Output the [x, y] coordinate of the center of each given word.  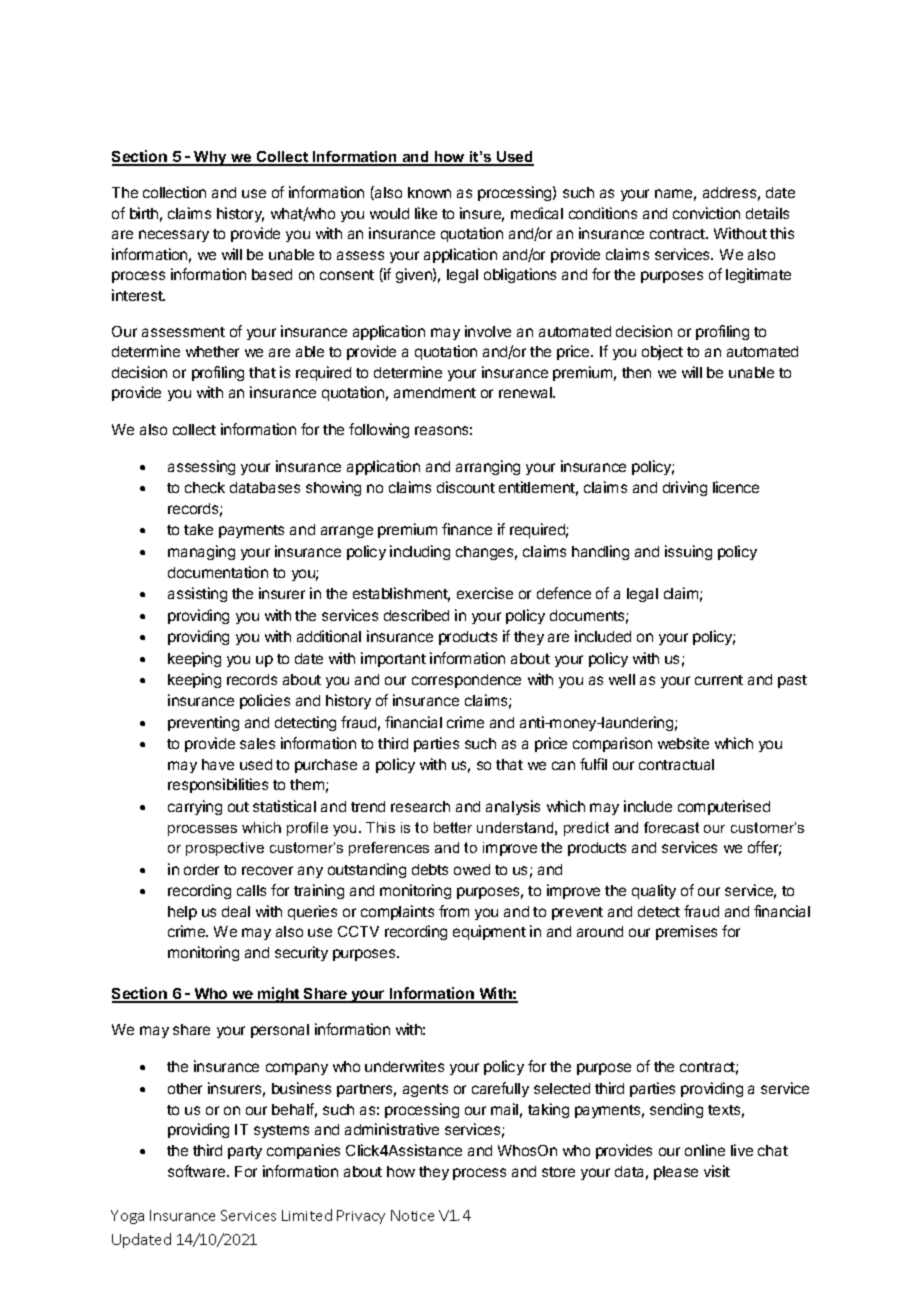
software [198, 1171]
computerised [724, 807]
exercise [485, 593]
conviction [706, 213]
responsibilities [218, 785]
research [420, 806]
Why [210, 158]
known [429, 192]
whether [212, 351]
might [279, 995]
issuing [688, 552]
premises [686, 932]
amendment [435, 392]
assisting [197, 594]
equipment [489, 932]
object [662, 352]
